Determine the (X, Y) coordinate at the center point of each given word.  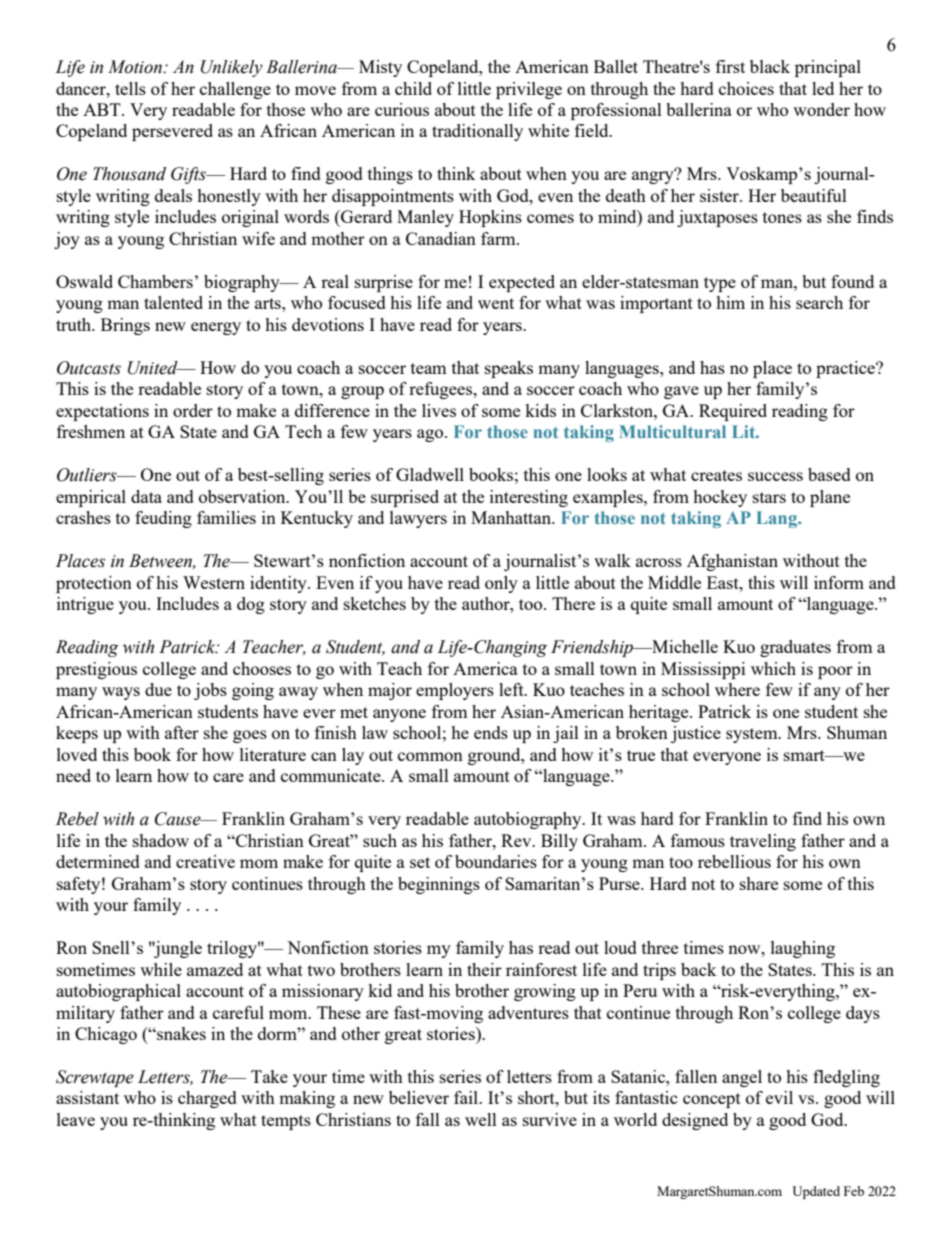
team (429, 368)
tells (130, 88)
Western (214, 582)
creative (205, 861)
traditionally (477, 132)
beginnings (439, 885)
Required (733, 412)
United (154, 368)
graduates (795, 648)
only (501, 584)
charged (207, 1099)
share (759, 883)
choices (746, 88)
